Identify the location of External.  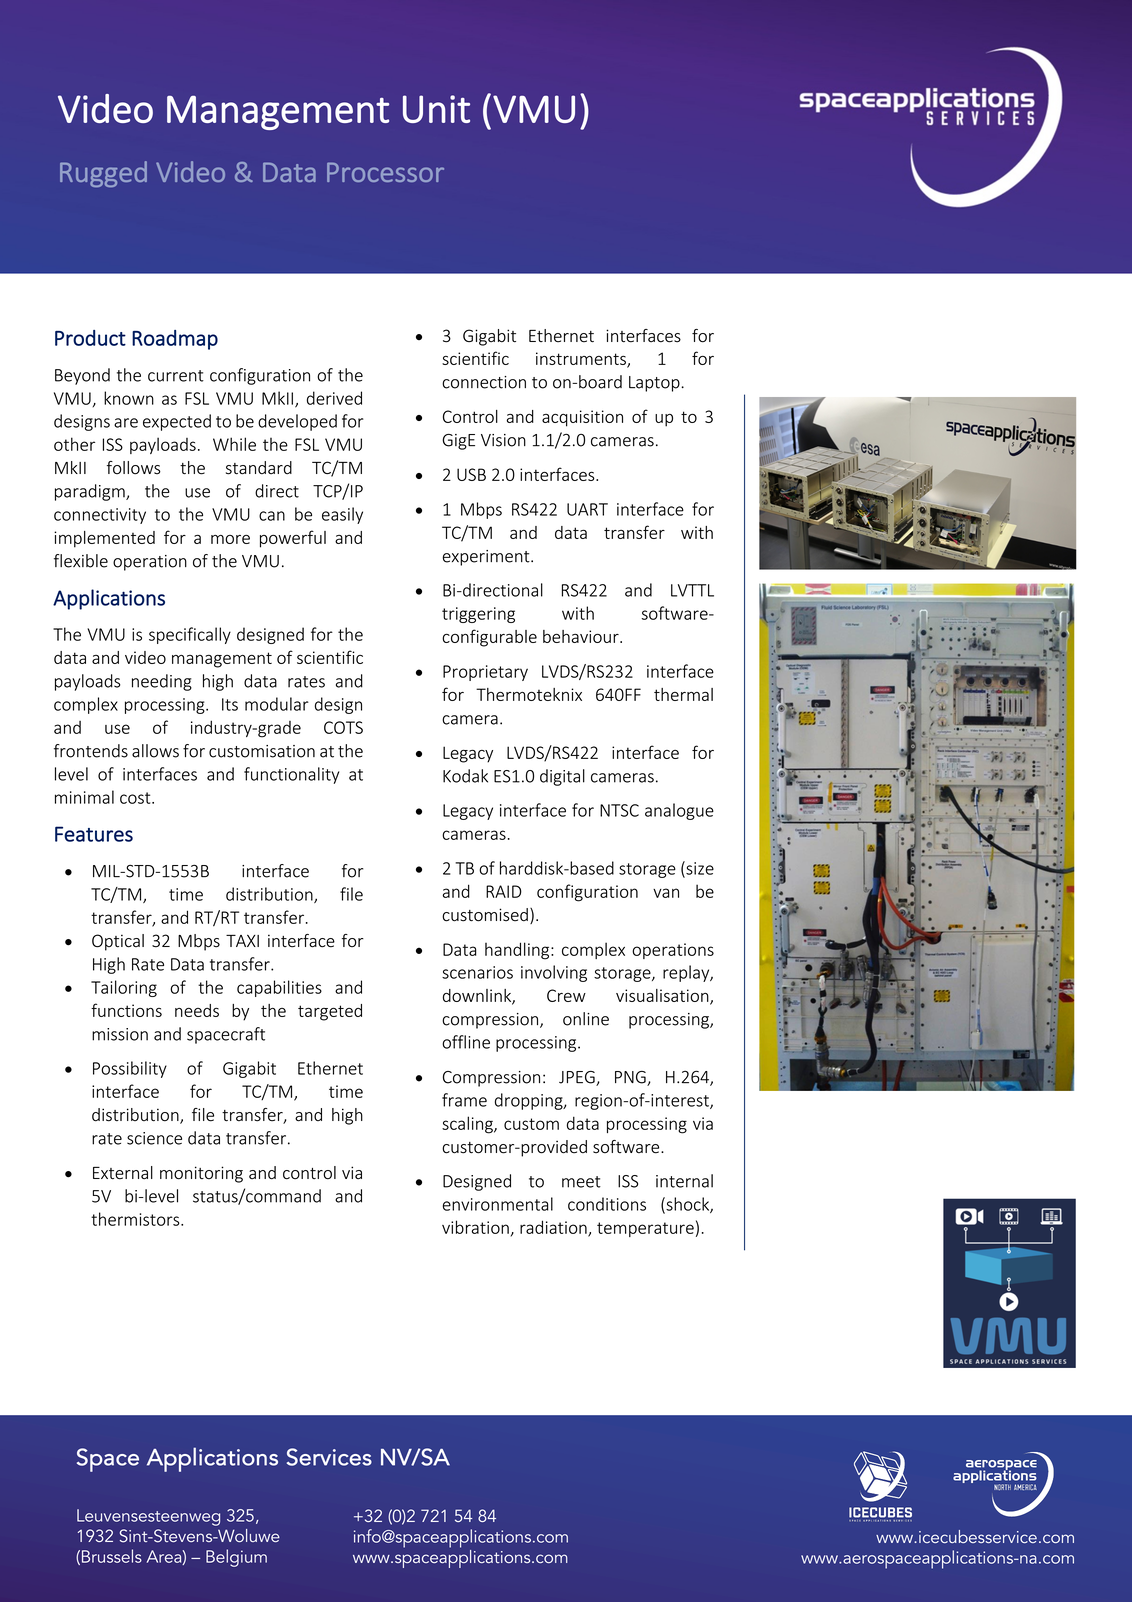
(123, 1173).
